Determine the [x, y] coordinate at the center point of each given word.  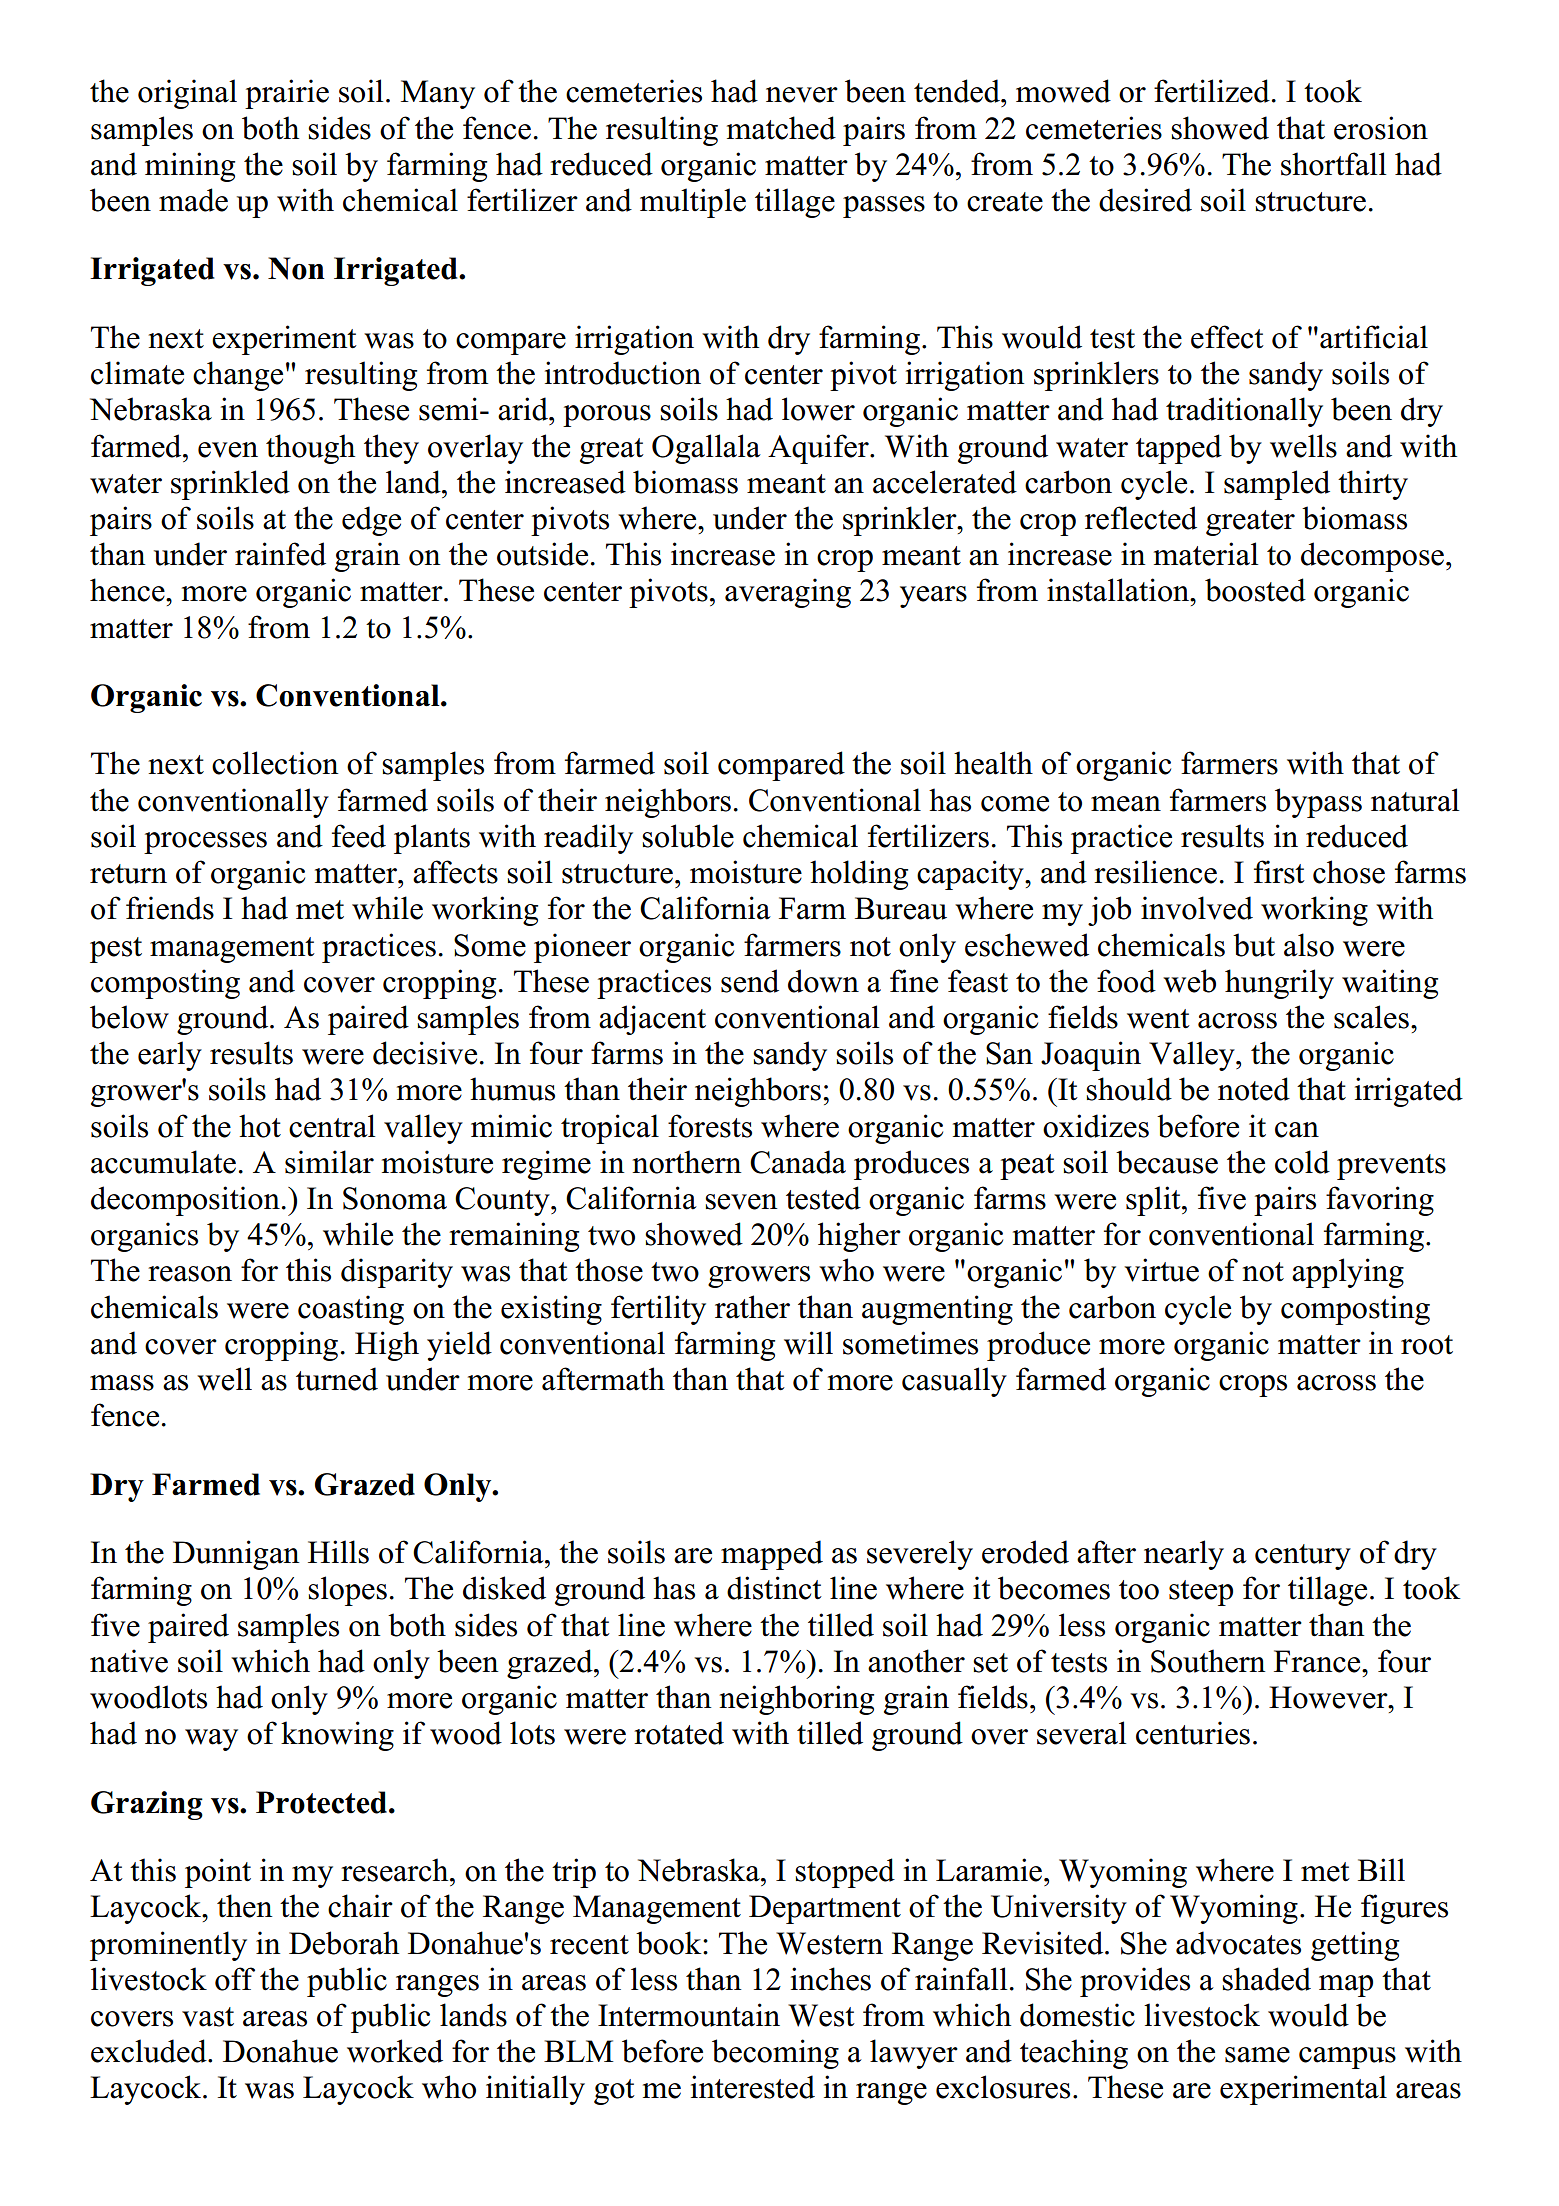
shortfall [1333, 164]
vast [208, 2017]
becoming [775, 2054]
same [1257, 2055]
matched [781, 128]
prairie [287, 94]
